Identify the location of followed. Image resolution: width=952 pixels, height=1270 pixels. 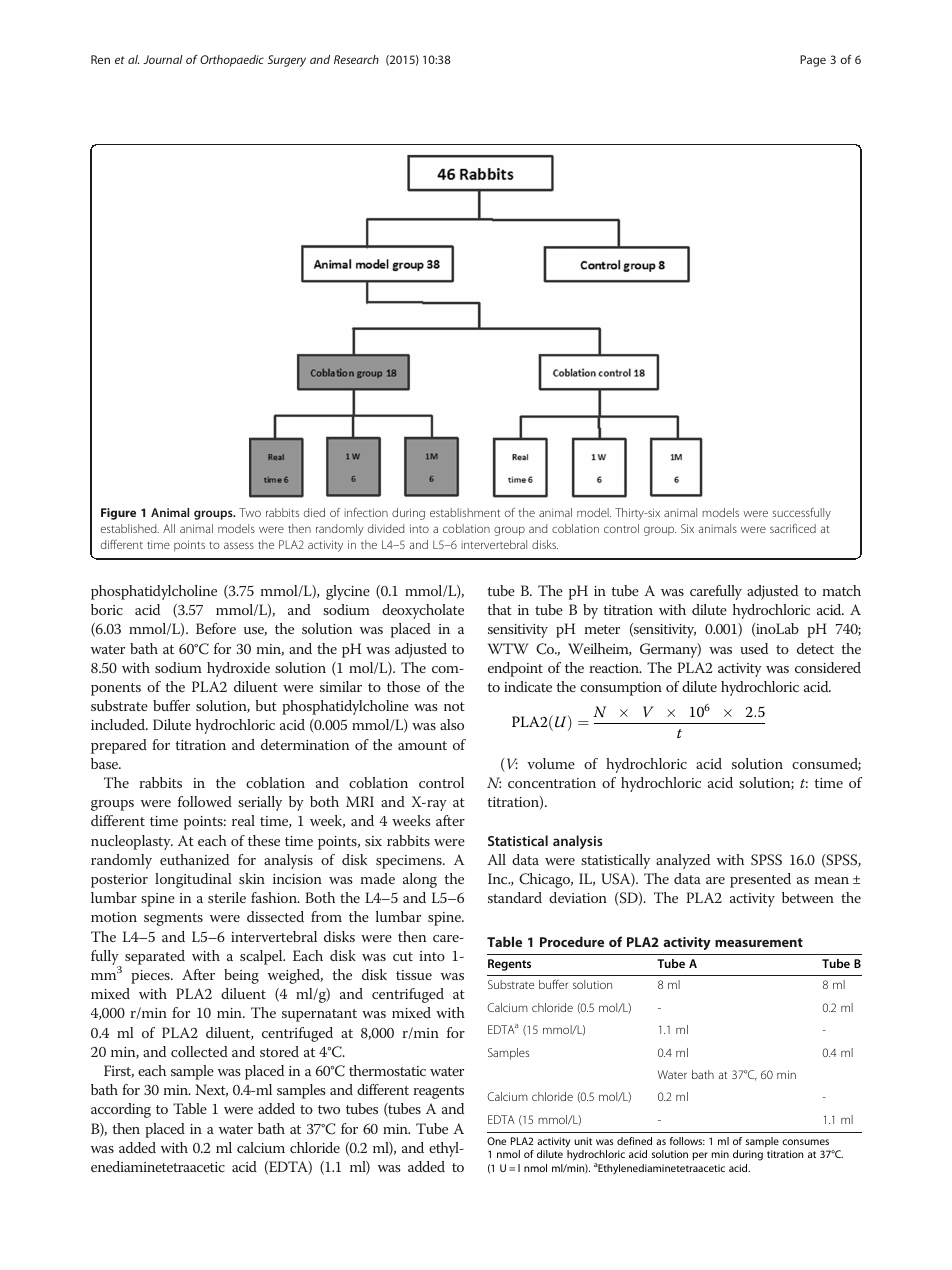
(205, 801).
